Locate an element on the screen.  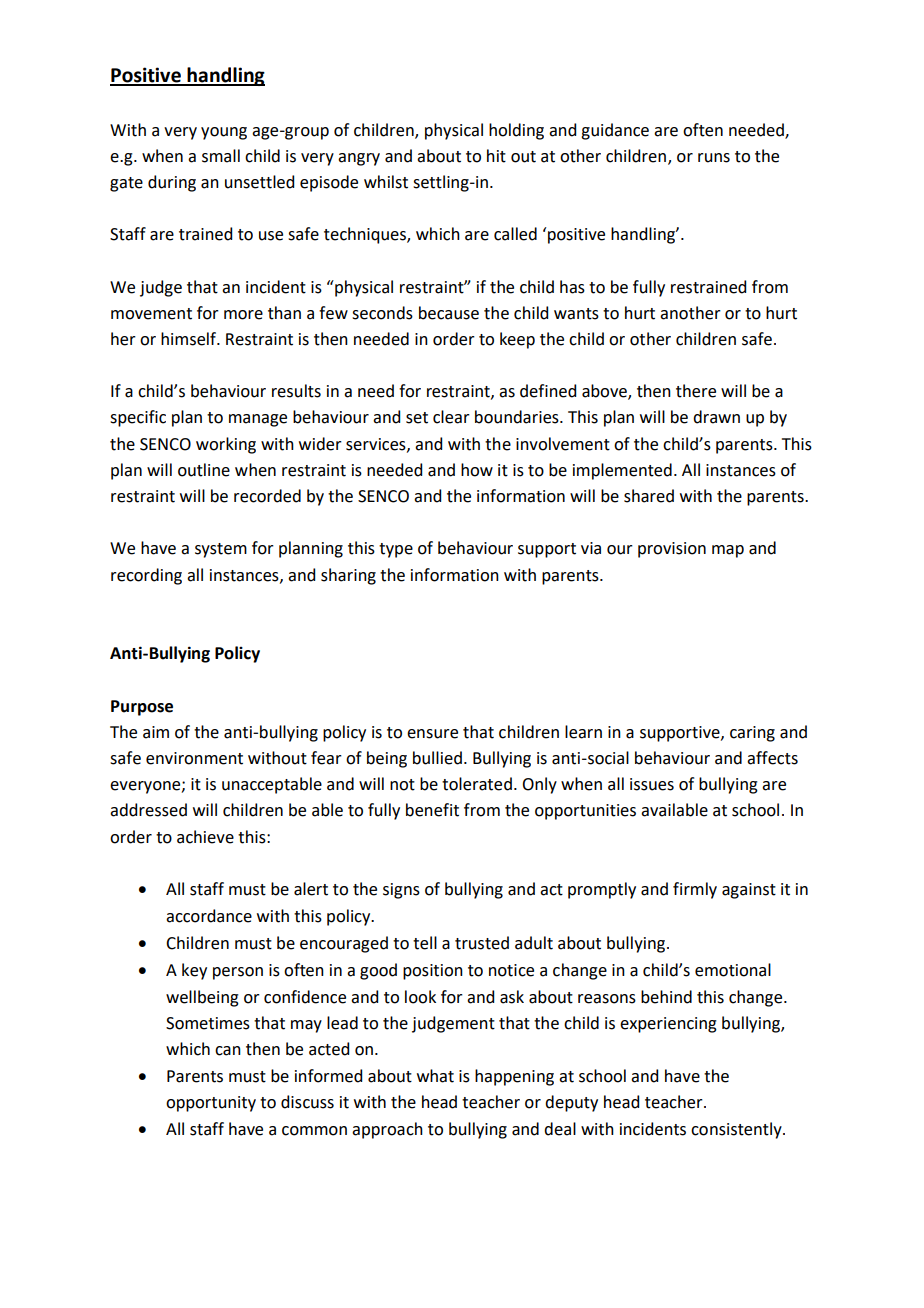
because is located at coordinates (449, 313).
